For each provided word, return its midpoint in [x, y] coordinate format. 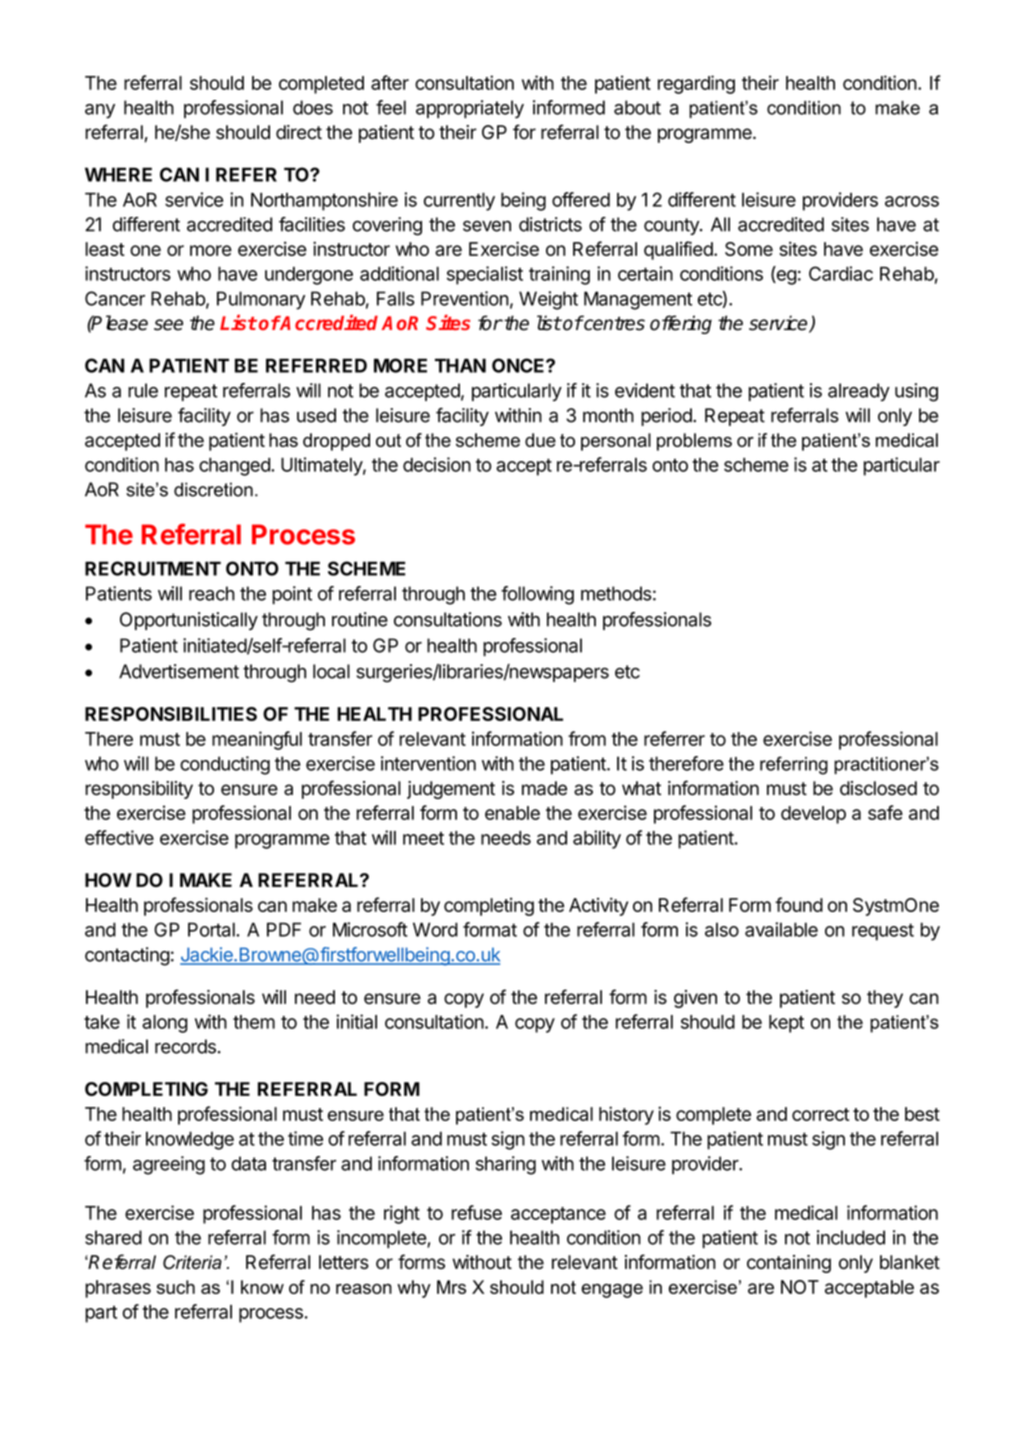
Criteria [192, 1262]
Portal [212, 929]
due [540, 440]
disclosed [878, 788]
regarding [696, 84]
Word [435, 929]
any [100, 111]
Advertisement [179, 671]
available [781, 929]
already [859, 392]
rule [143, 390]
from [587, 738]
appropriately [470, 109]
